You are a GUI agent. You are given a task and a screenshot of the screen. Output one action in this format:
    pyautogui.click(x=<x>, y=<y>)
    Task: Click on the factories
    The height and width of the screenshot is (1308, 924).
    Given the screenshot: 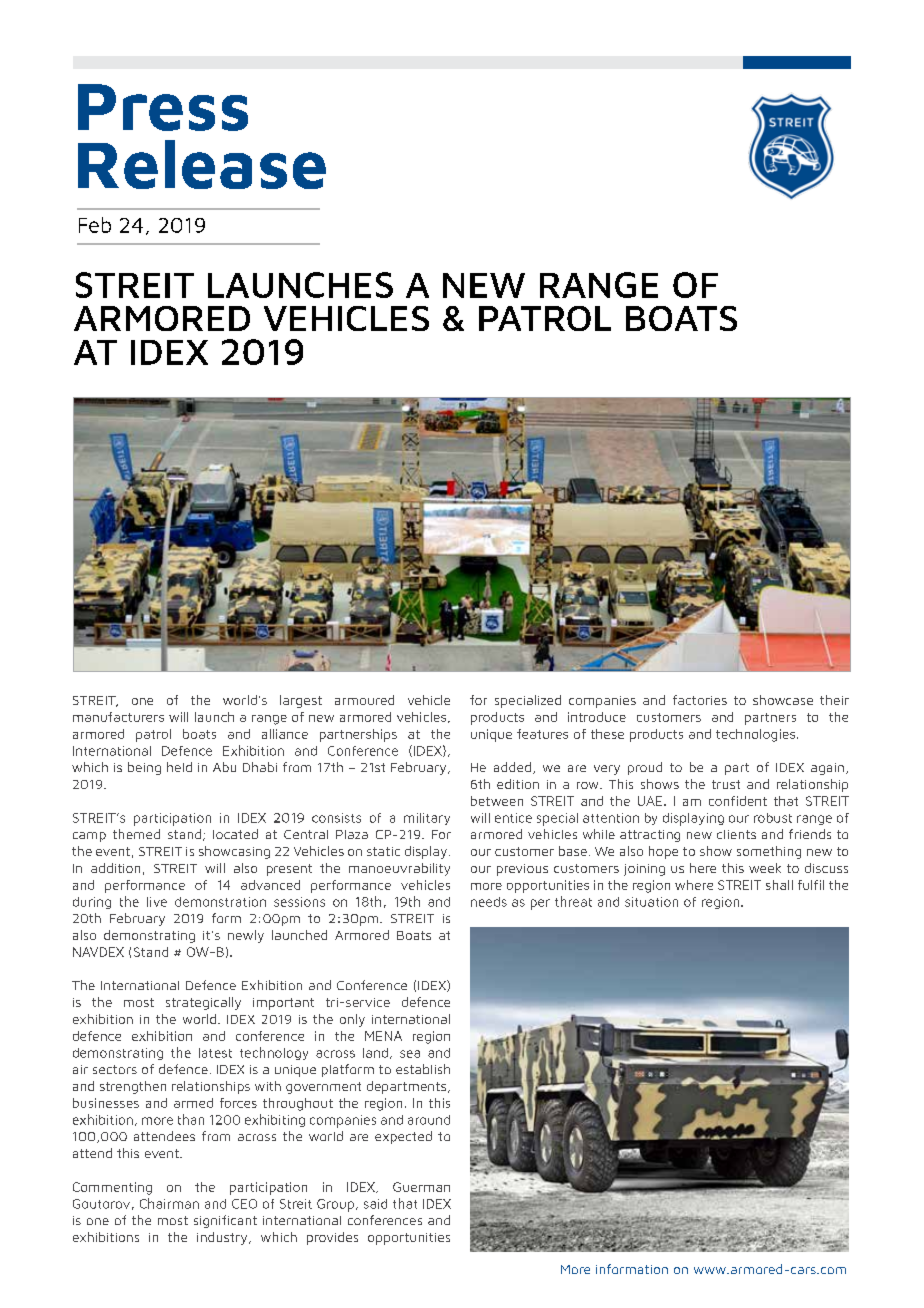 What is the action you would take?
    pyautogui.click(x=700, y=700)
